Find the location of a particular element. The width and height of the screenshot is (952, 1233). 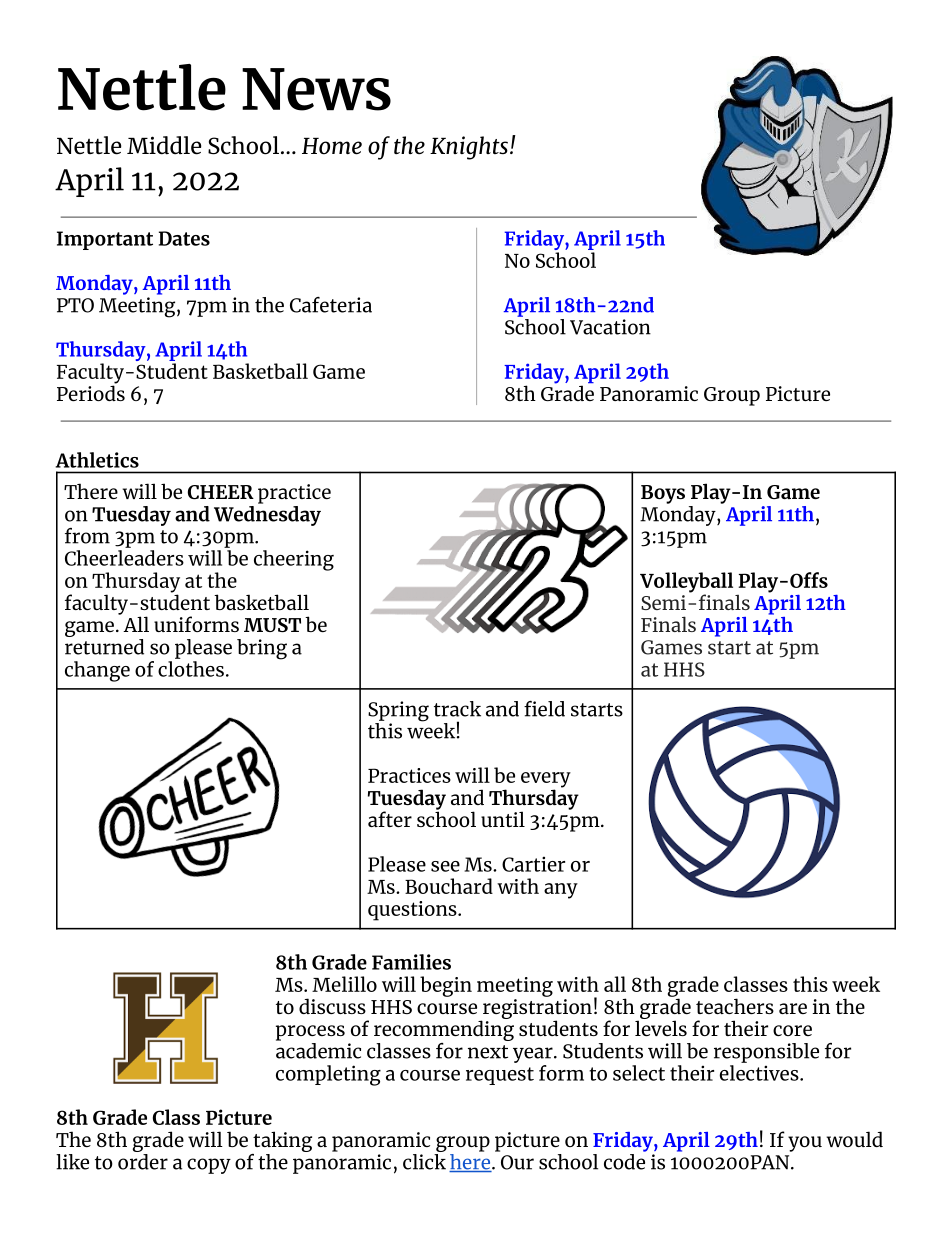

clothes is located at coordinates (191, 667).
